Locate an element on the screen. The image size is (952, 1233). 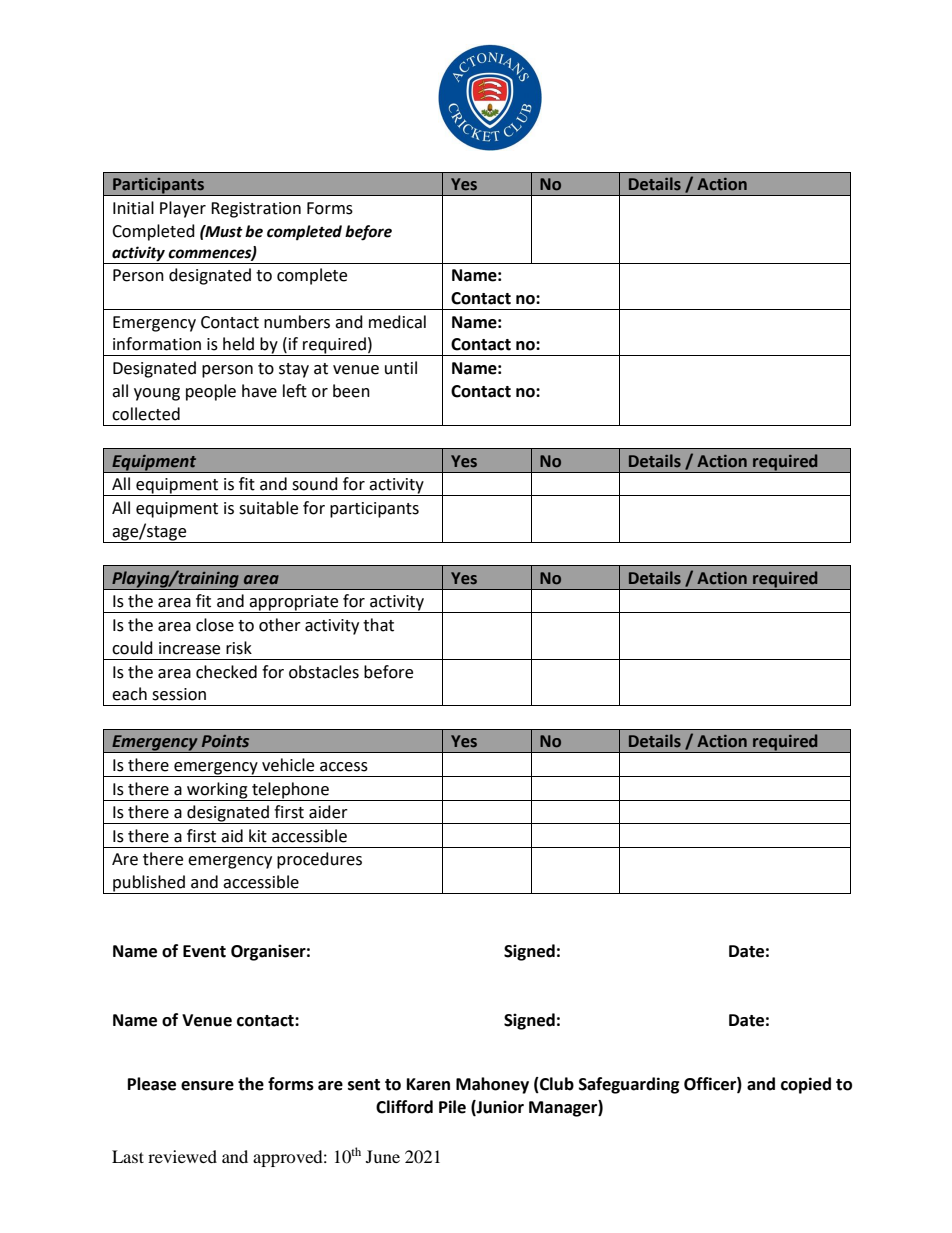
Safeguarding is located at coordinates (629, 1085).
